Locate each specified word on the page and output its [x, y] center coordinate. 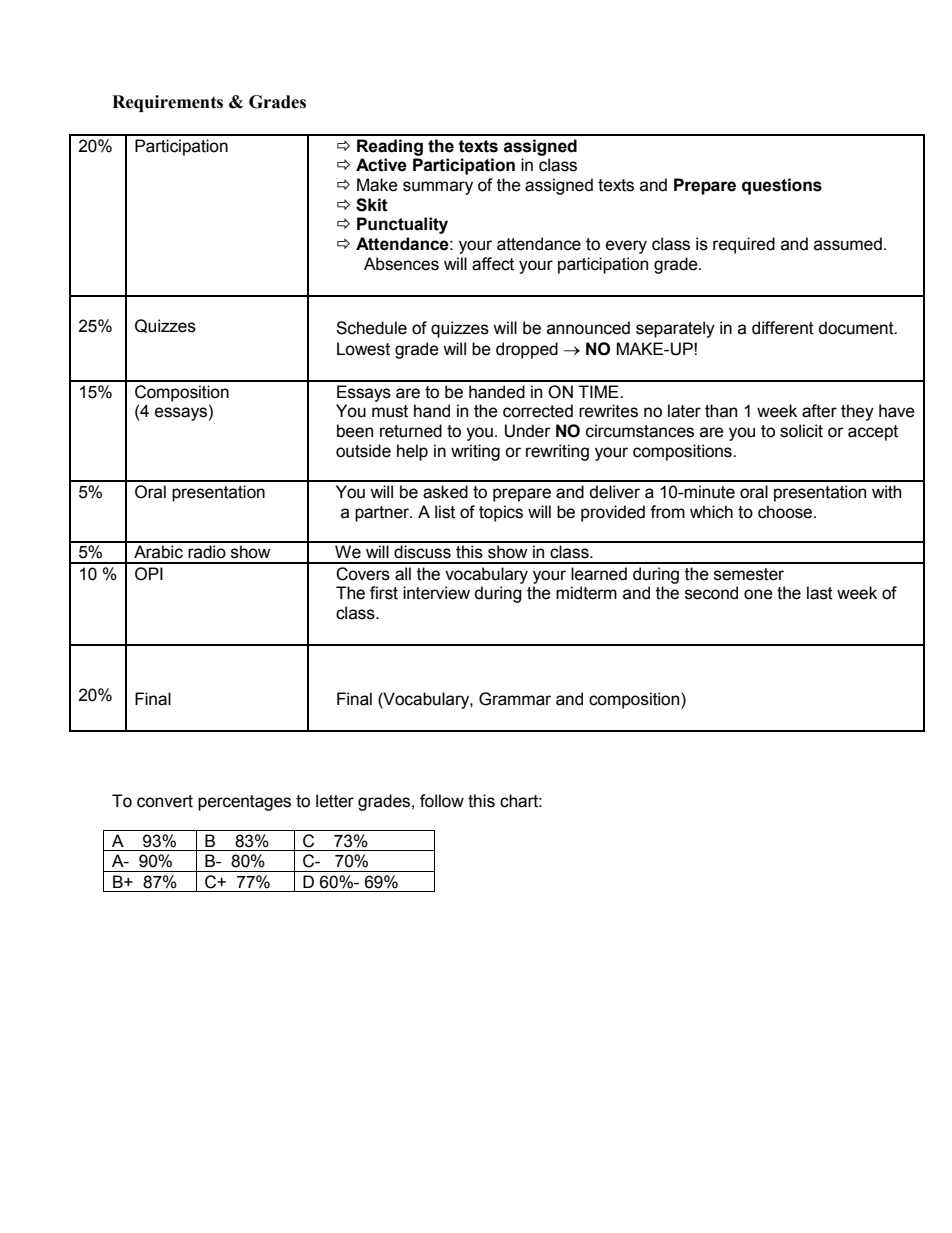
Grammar [515, 699]
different [783, 328]
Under [528, 431]
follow [442, 801]
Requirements [167, 103]
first [384, 593]
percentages [244, 803]
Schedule [371, 328]
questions [782, 186]
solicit [801, 431]
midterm [586, 593]
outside [363, 451]
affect [493, 264]
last [820, 593]
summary [438, 188]
